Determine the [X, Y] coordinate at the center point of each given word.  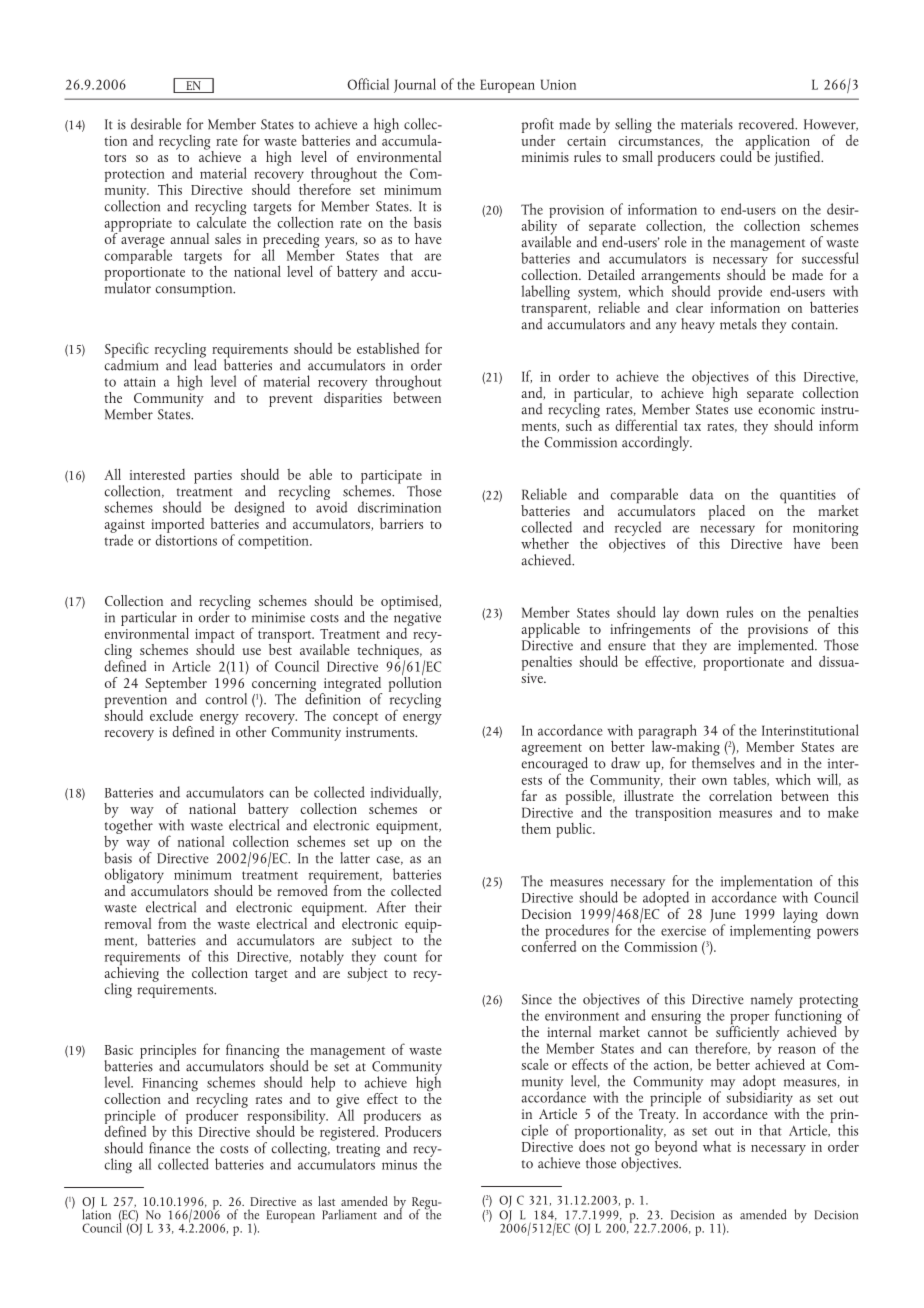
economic [787, 409]
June [723, 917]
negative [417, 620]
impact [215, 637]
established [388, 348]
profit [538, 126]
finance [170, 1147]
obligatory [134, 877]
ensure [627, 647]
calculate [221, 221]
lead [205, 363]
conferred [548, 945]
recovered [768, 124]
